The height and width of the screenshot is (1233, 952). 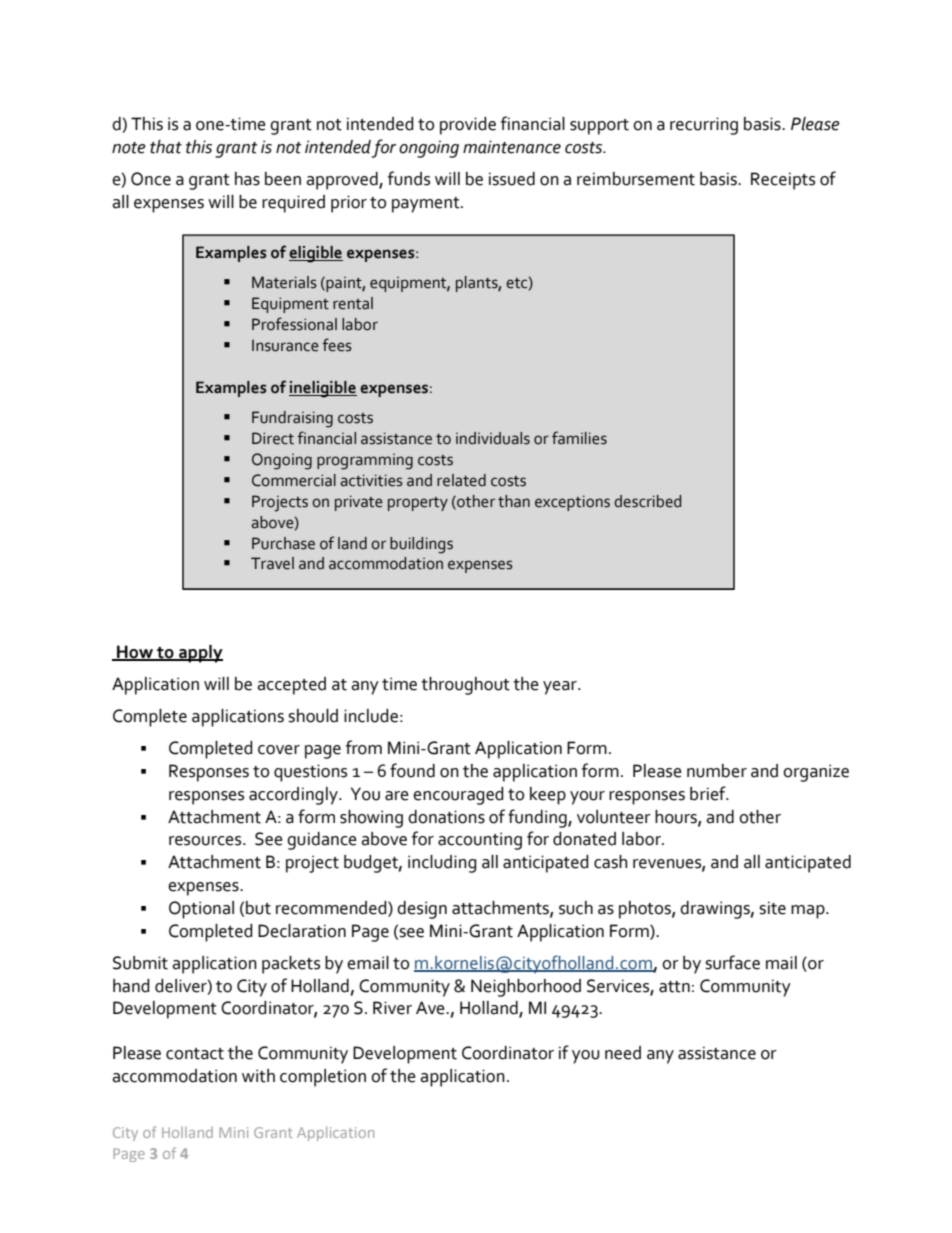 What do you see at coordinates (512, 147) in the screenshot?
I see `maintenance` at bounding box center [512, 147].
